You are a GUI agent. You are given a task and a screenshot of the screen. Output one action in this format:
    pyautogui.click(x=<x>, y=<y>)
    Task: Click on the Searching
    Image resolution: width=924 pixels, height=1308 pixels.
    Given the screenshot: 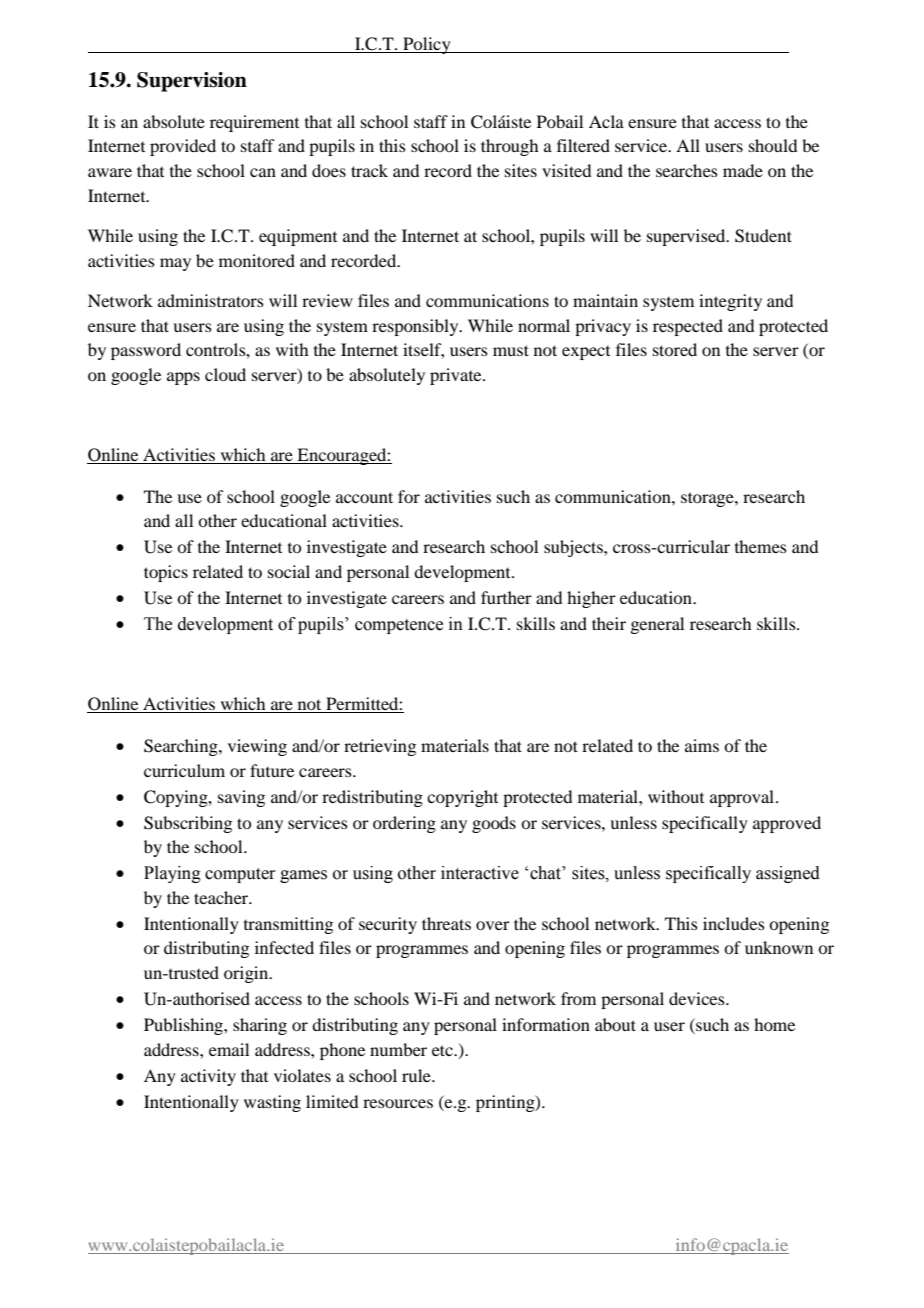 What is the action you would take?
    pyautogui.click(x=182, y=747)
